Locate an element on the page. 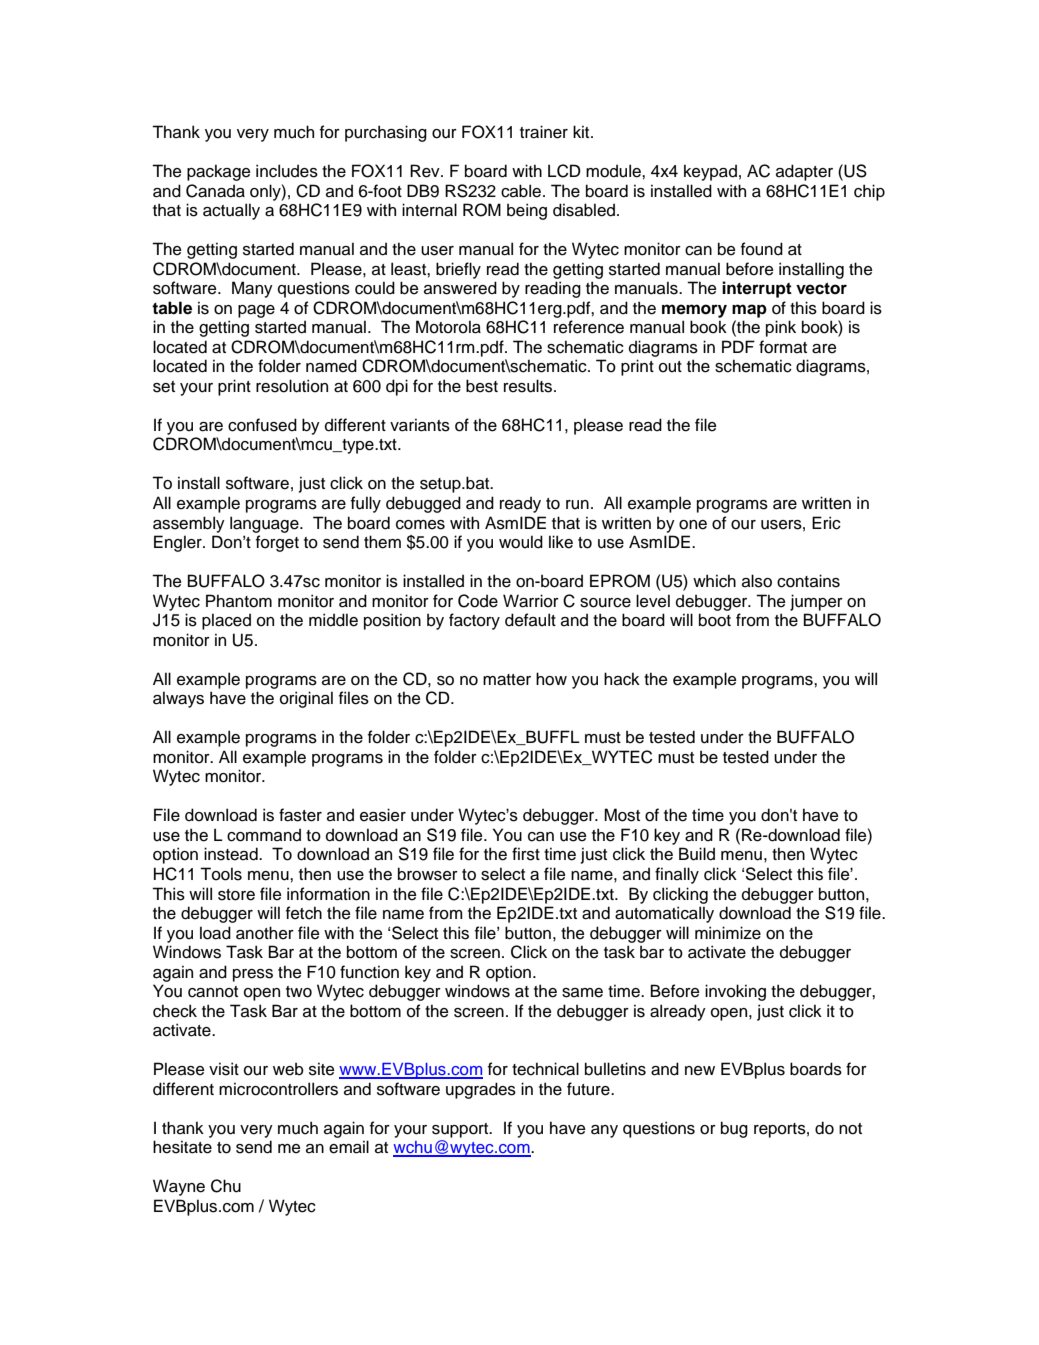 The width and height of the image is (1039, 1345). confused is located at coordinates (262, 425).
